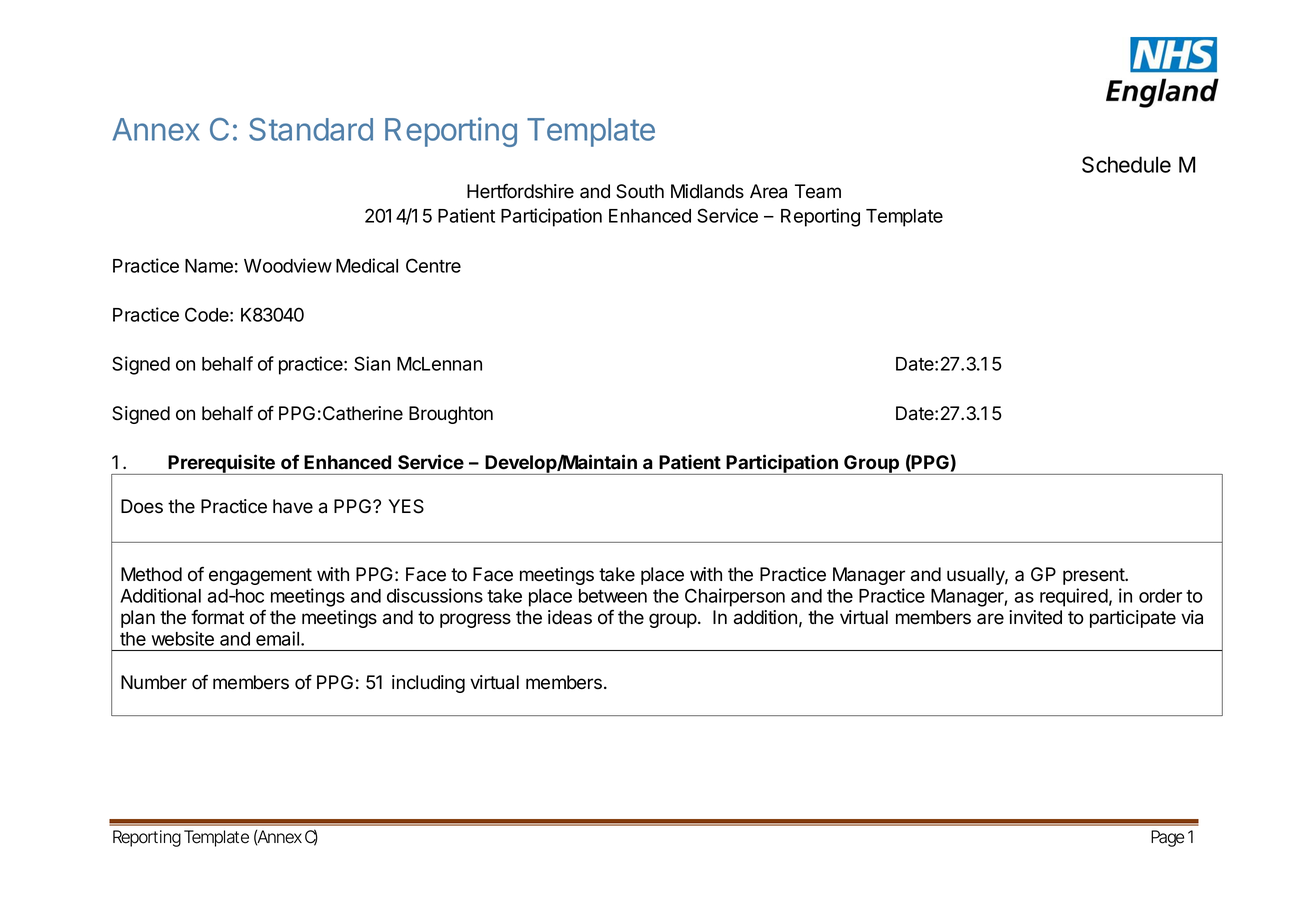  What do you see at coordinates (311, 129) in the screenshot?
I see `Standard` at bounding box center [311, 129].
